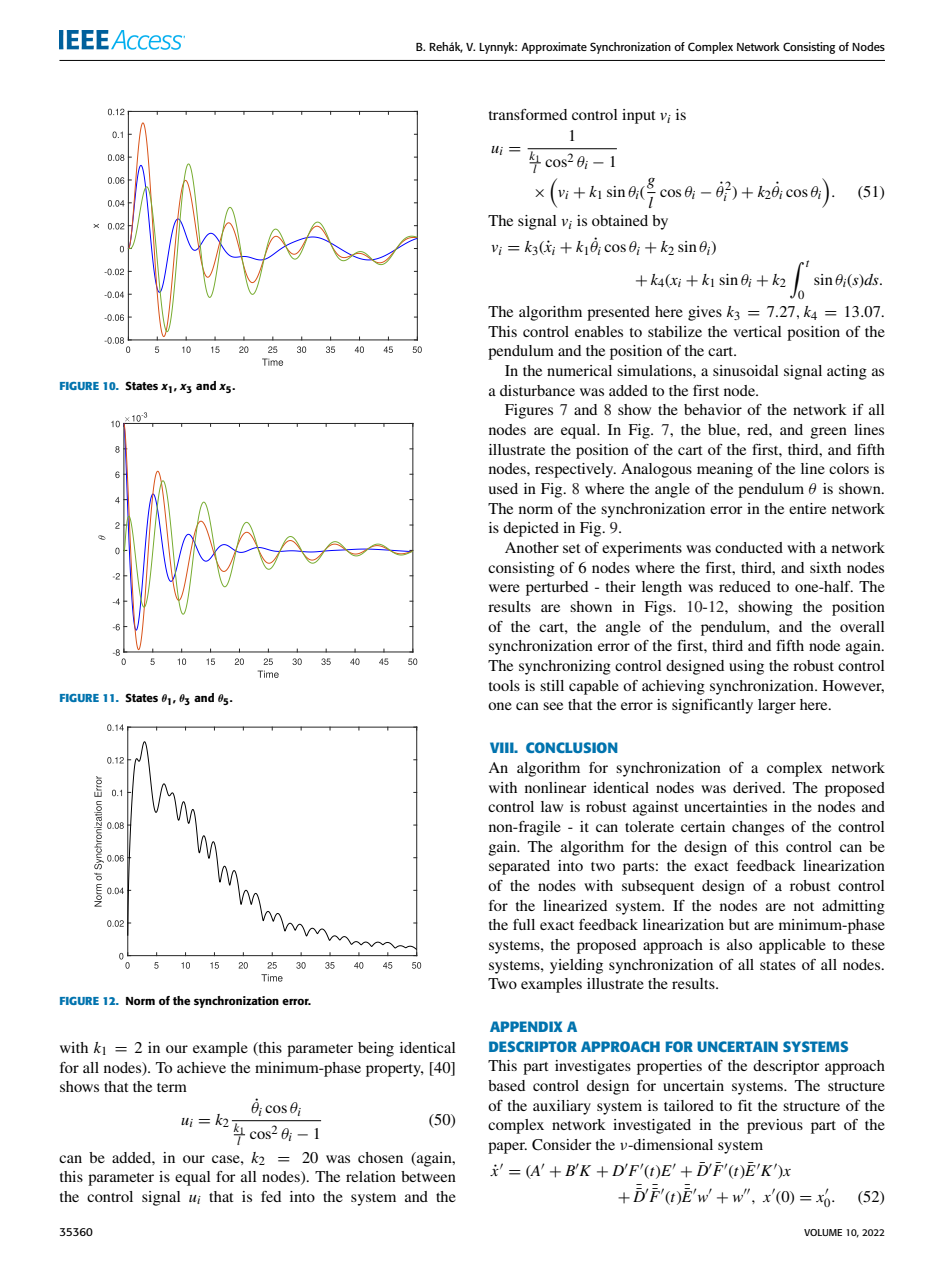 The width and height of the screenshot is (947, 1288). I want to click on VOLUME, so click(823, 1232).
